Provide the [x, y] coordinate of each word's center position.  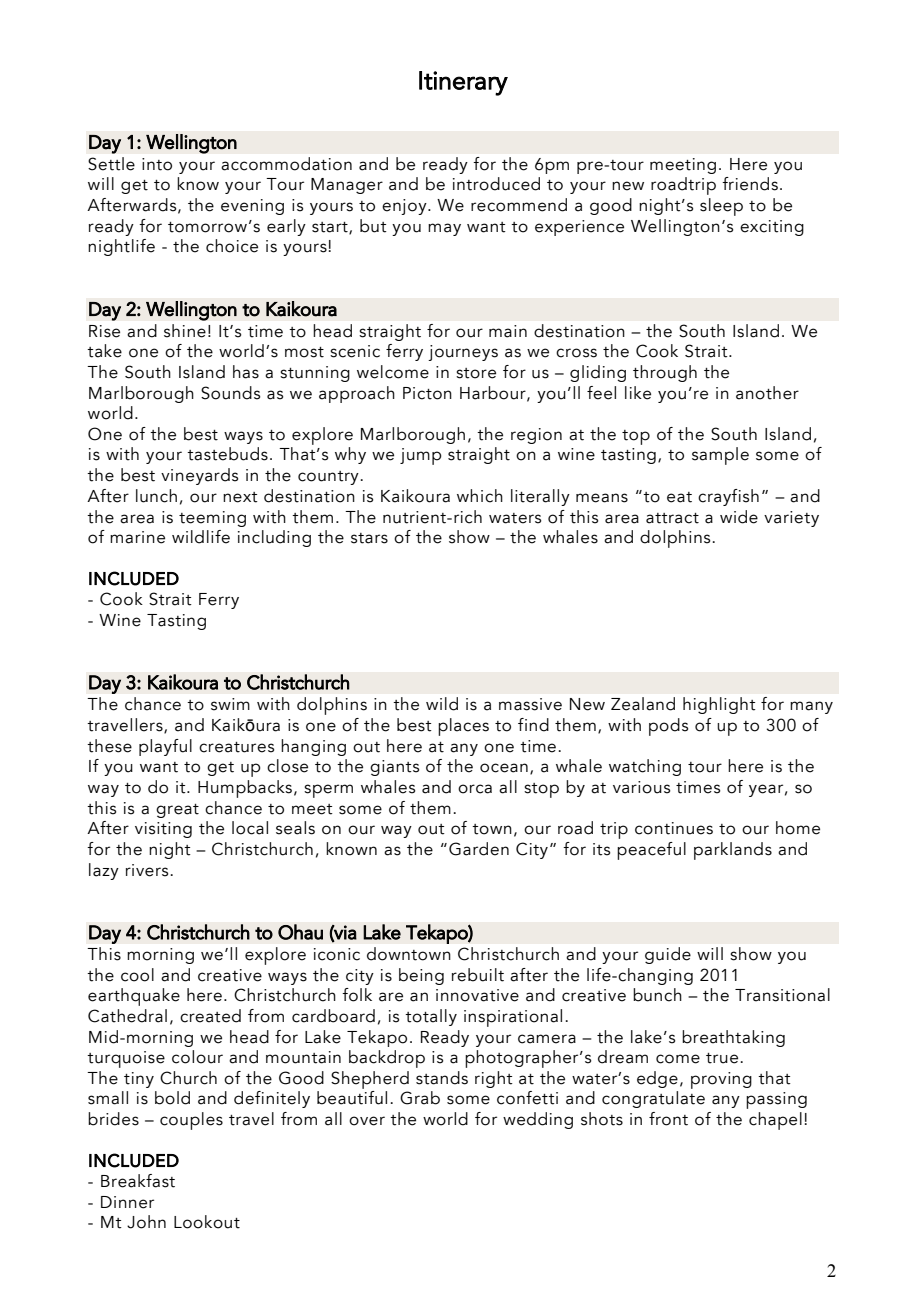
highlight [719, 705]
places [463, 727]
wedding [538, 1120]
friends [750, 184]
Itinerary [463, 83]
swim [230, 704]
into [157, 164]
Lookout [207, 1222]
